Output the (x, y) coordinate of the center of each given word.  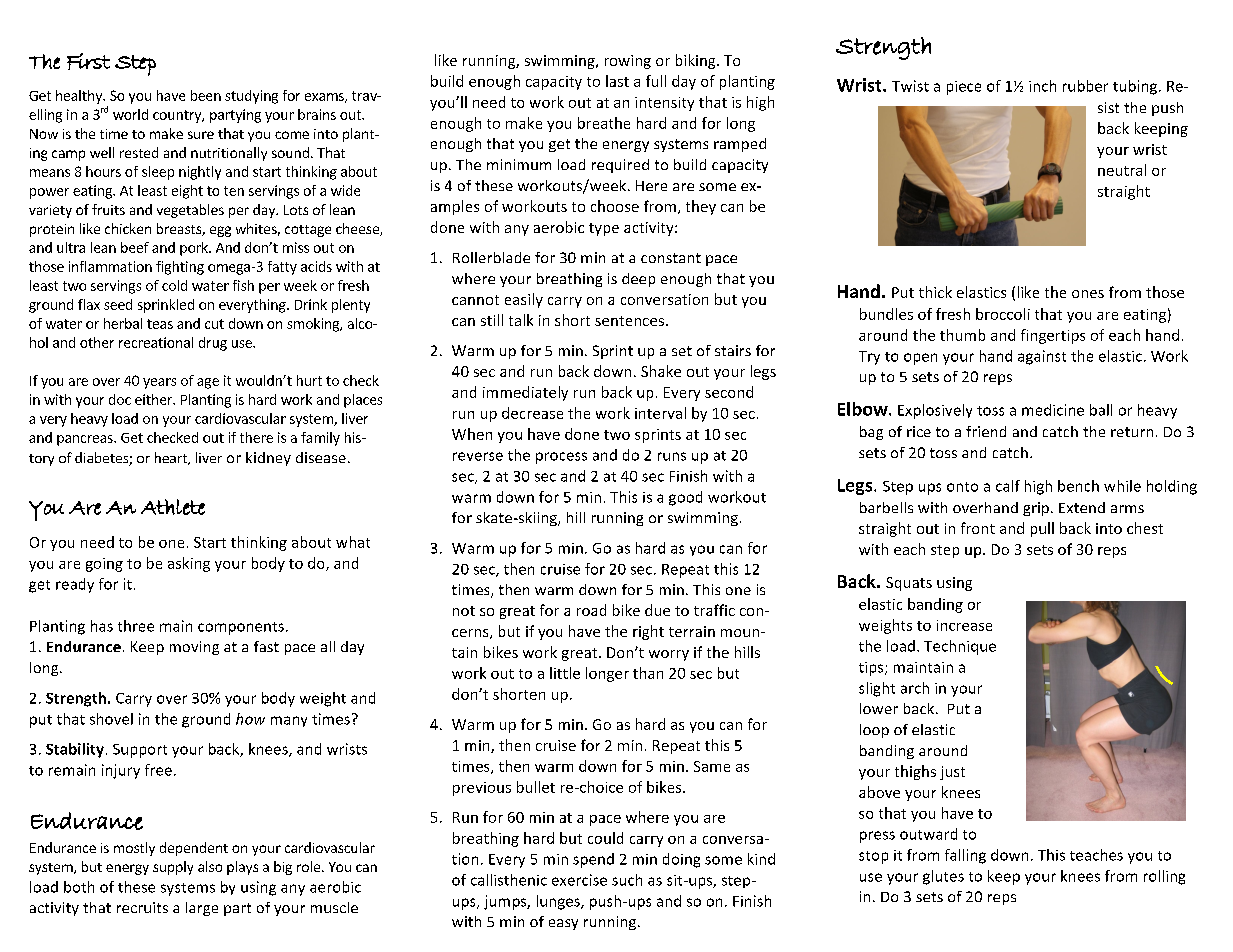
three (136, 626)
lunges (559, 902)
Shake (661, 371)
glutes (943, 877)
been (206, 95)
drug (213, 344)
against (1042, 357)
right (648, 632)
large (202, 909)
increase (964, 625)
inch (1042, 86)
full (656, 81)
